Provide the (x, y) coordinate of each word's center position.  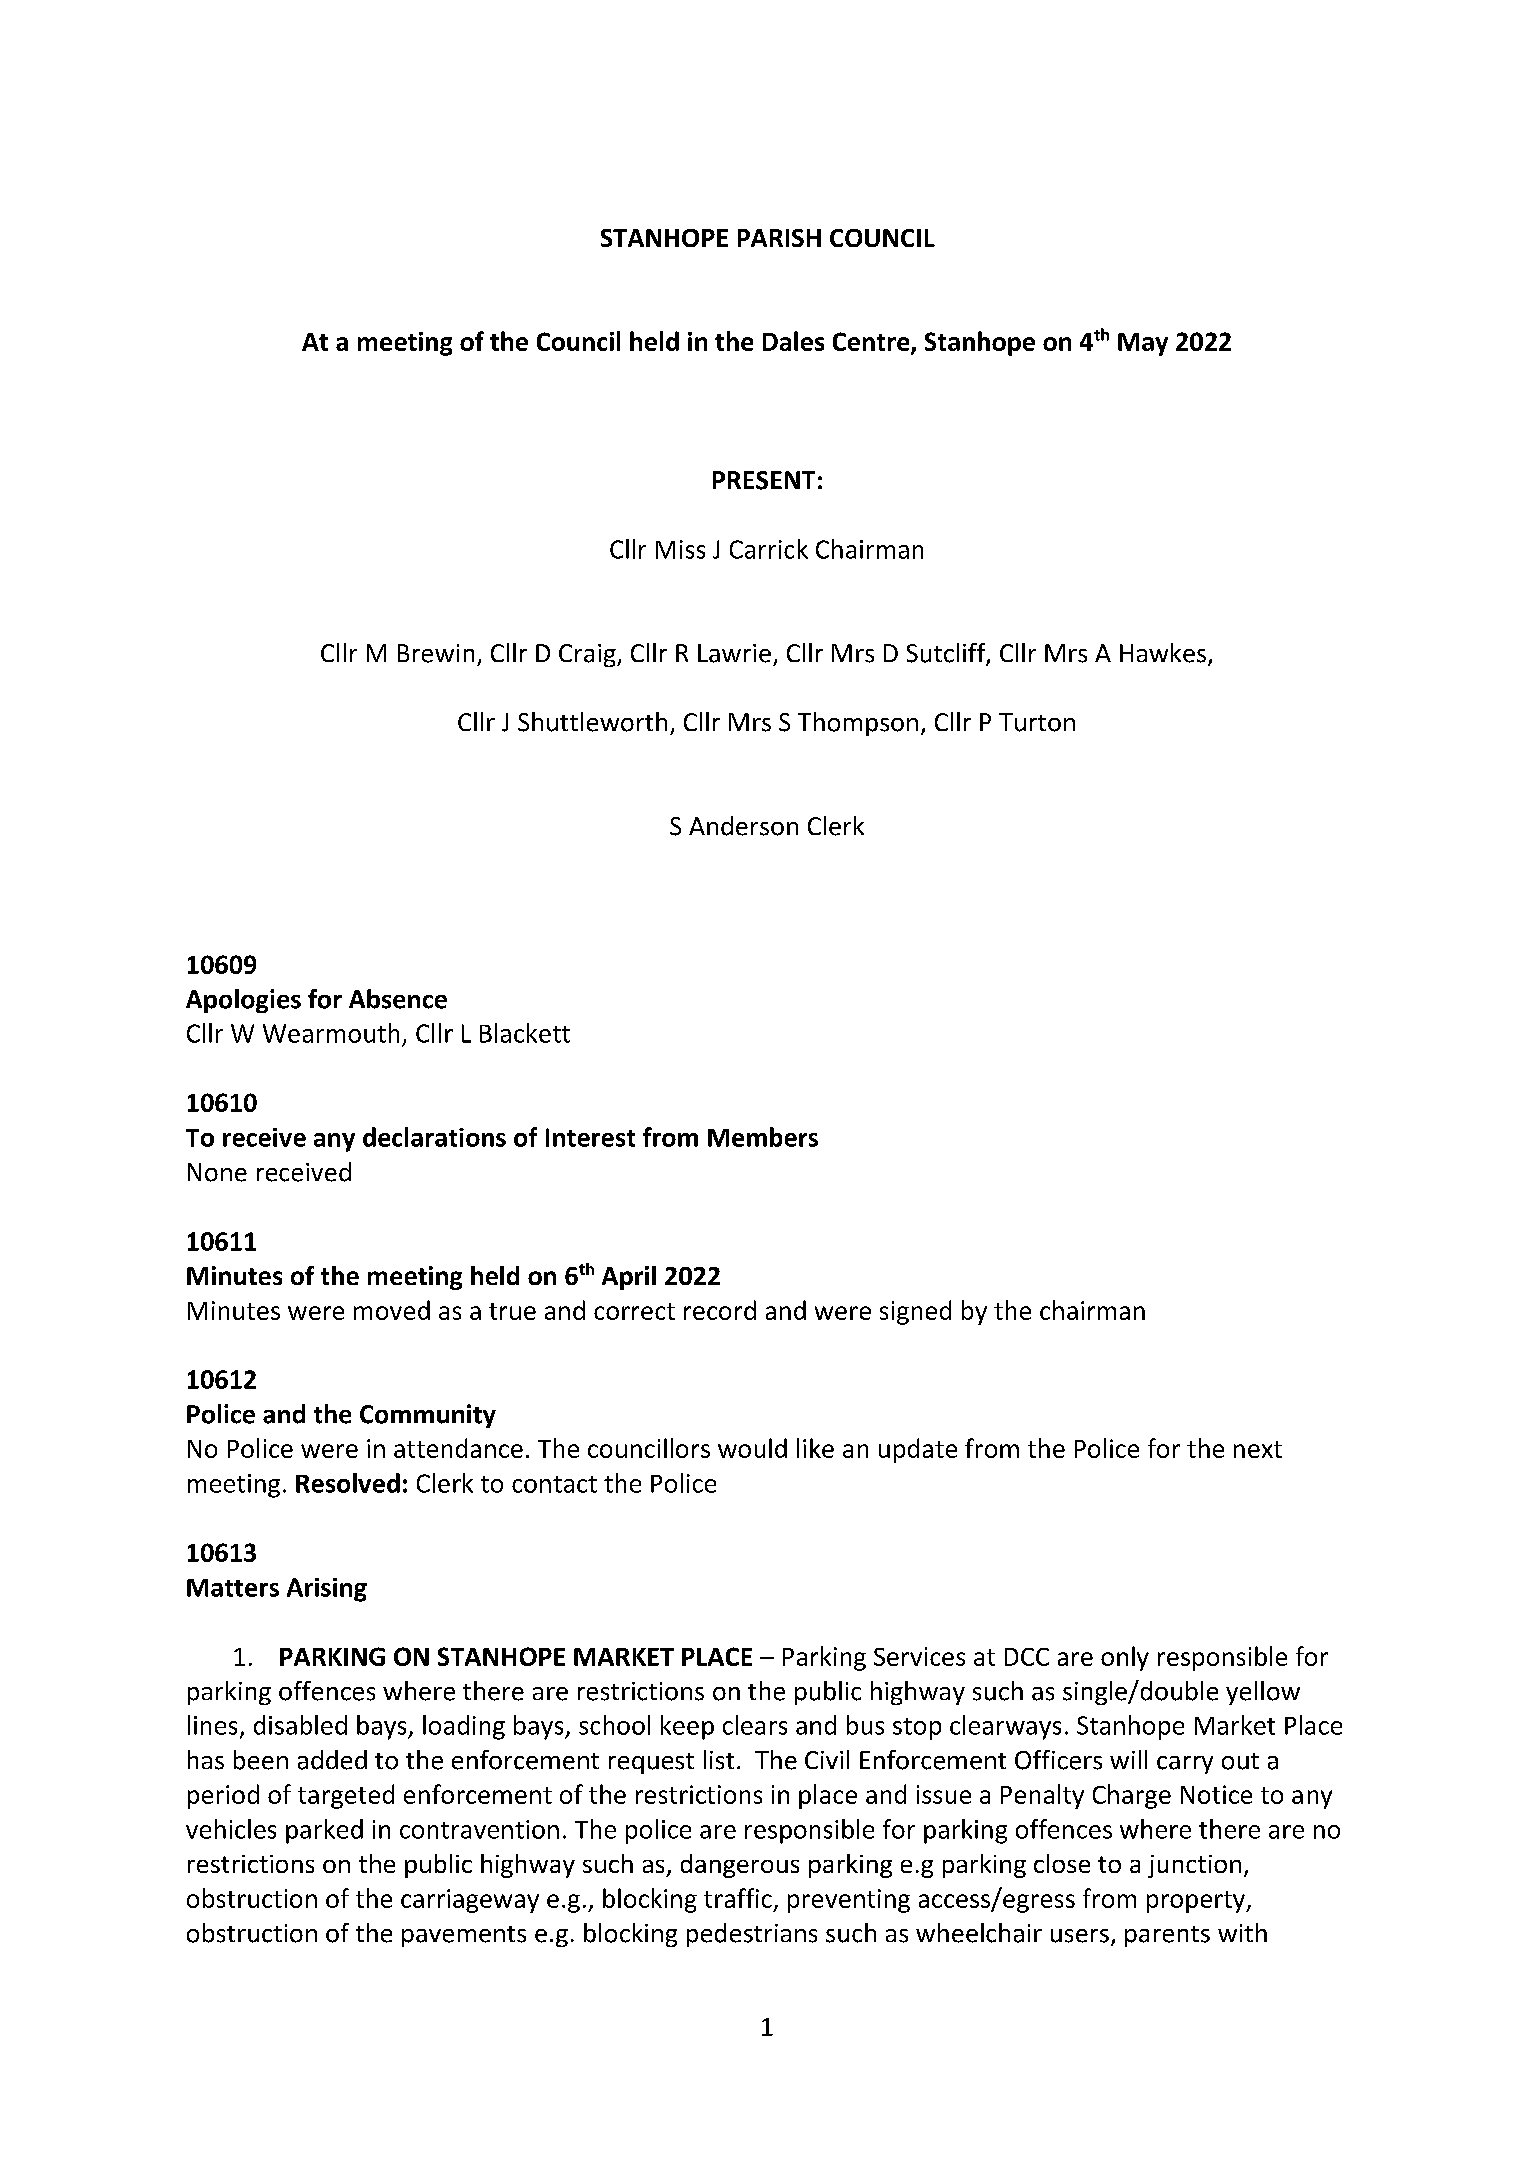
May (1143, 344)
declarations (434, 1137)
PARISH (779, 238)
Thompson (858, 724)
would (752, 1448)
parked (324, 1831)
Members (763, 1137)
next (1258, 1449)
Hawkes (1163, 653)
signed (915, 1312)
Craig (588, 655)
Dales (793, 341)
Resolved (348, 1483)
